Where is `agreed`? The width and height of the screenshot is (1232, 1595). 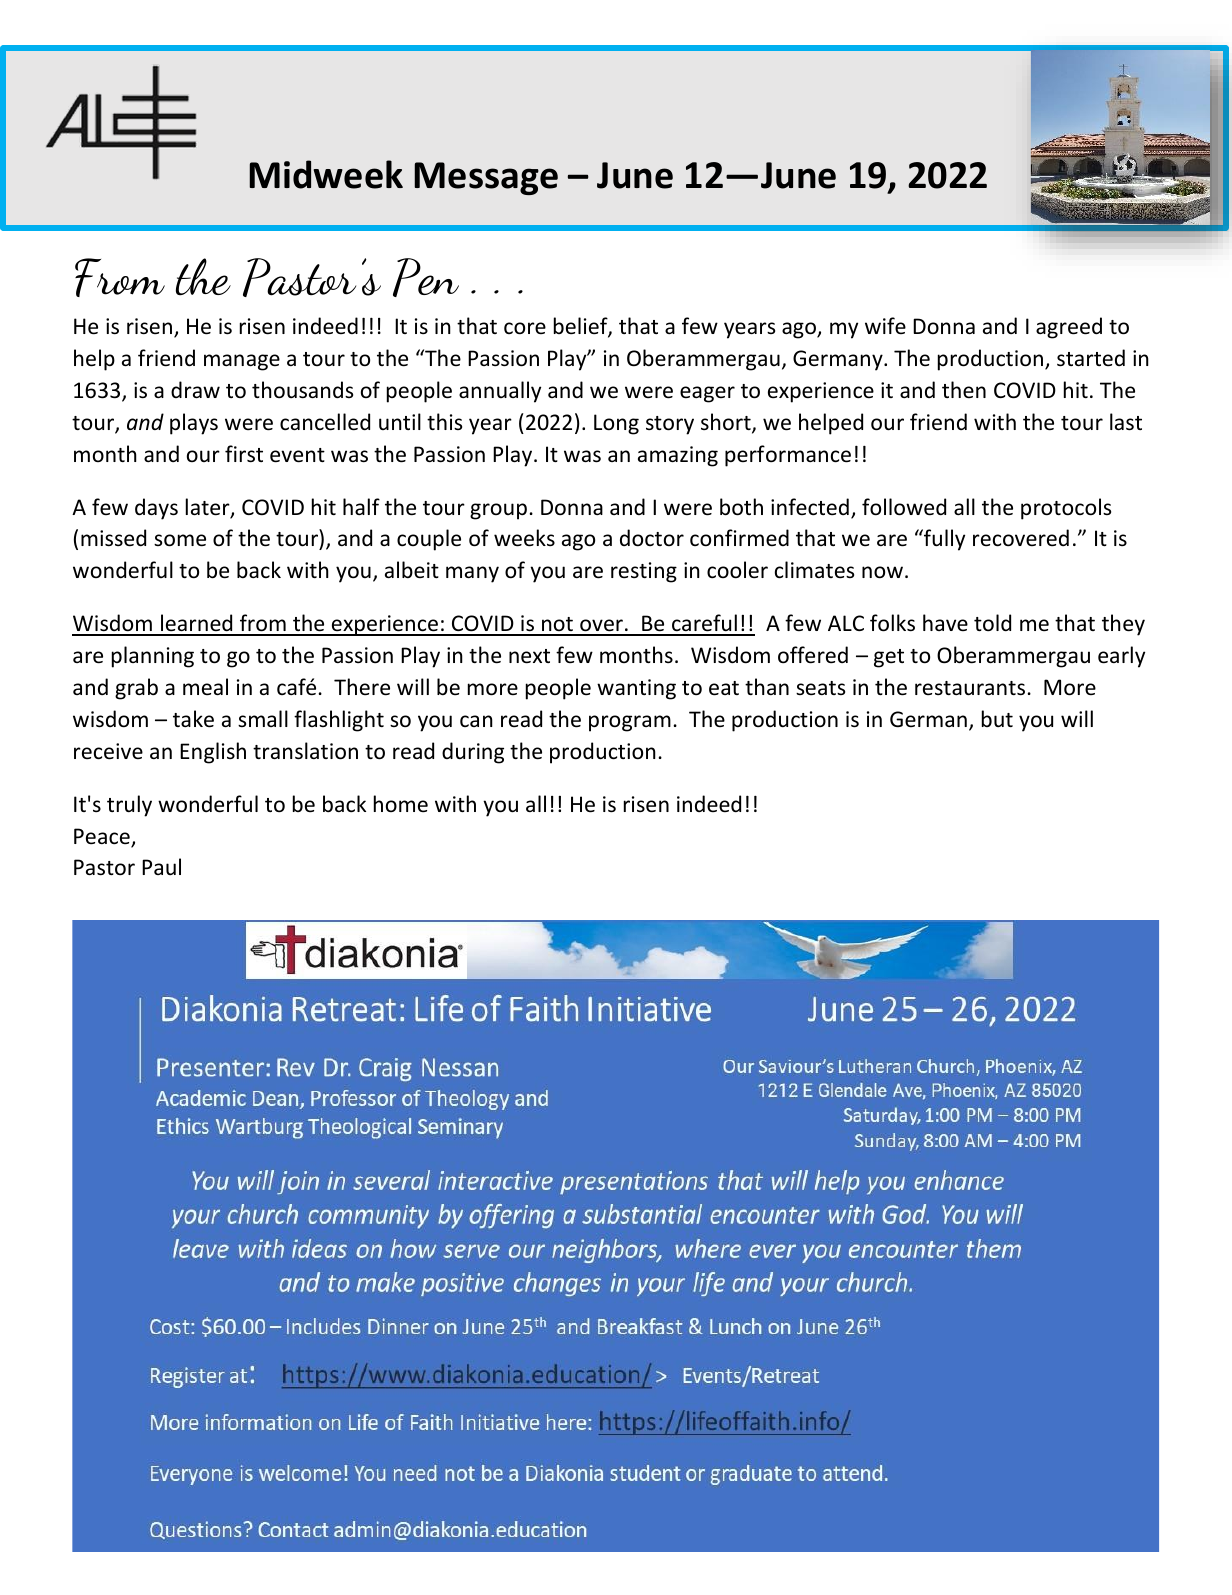
agreed is located at coordinates (1069, 328).
